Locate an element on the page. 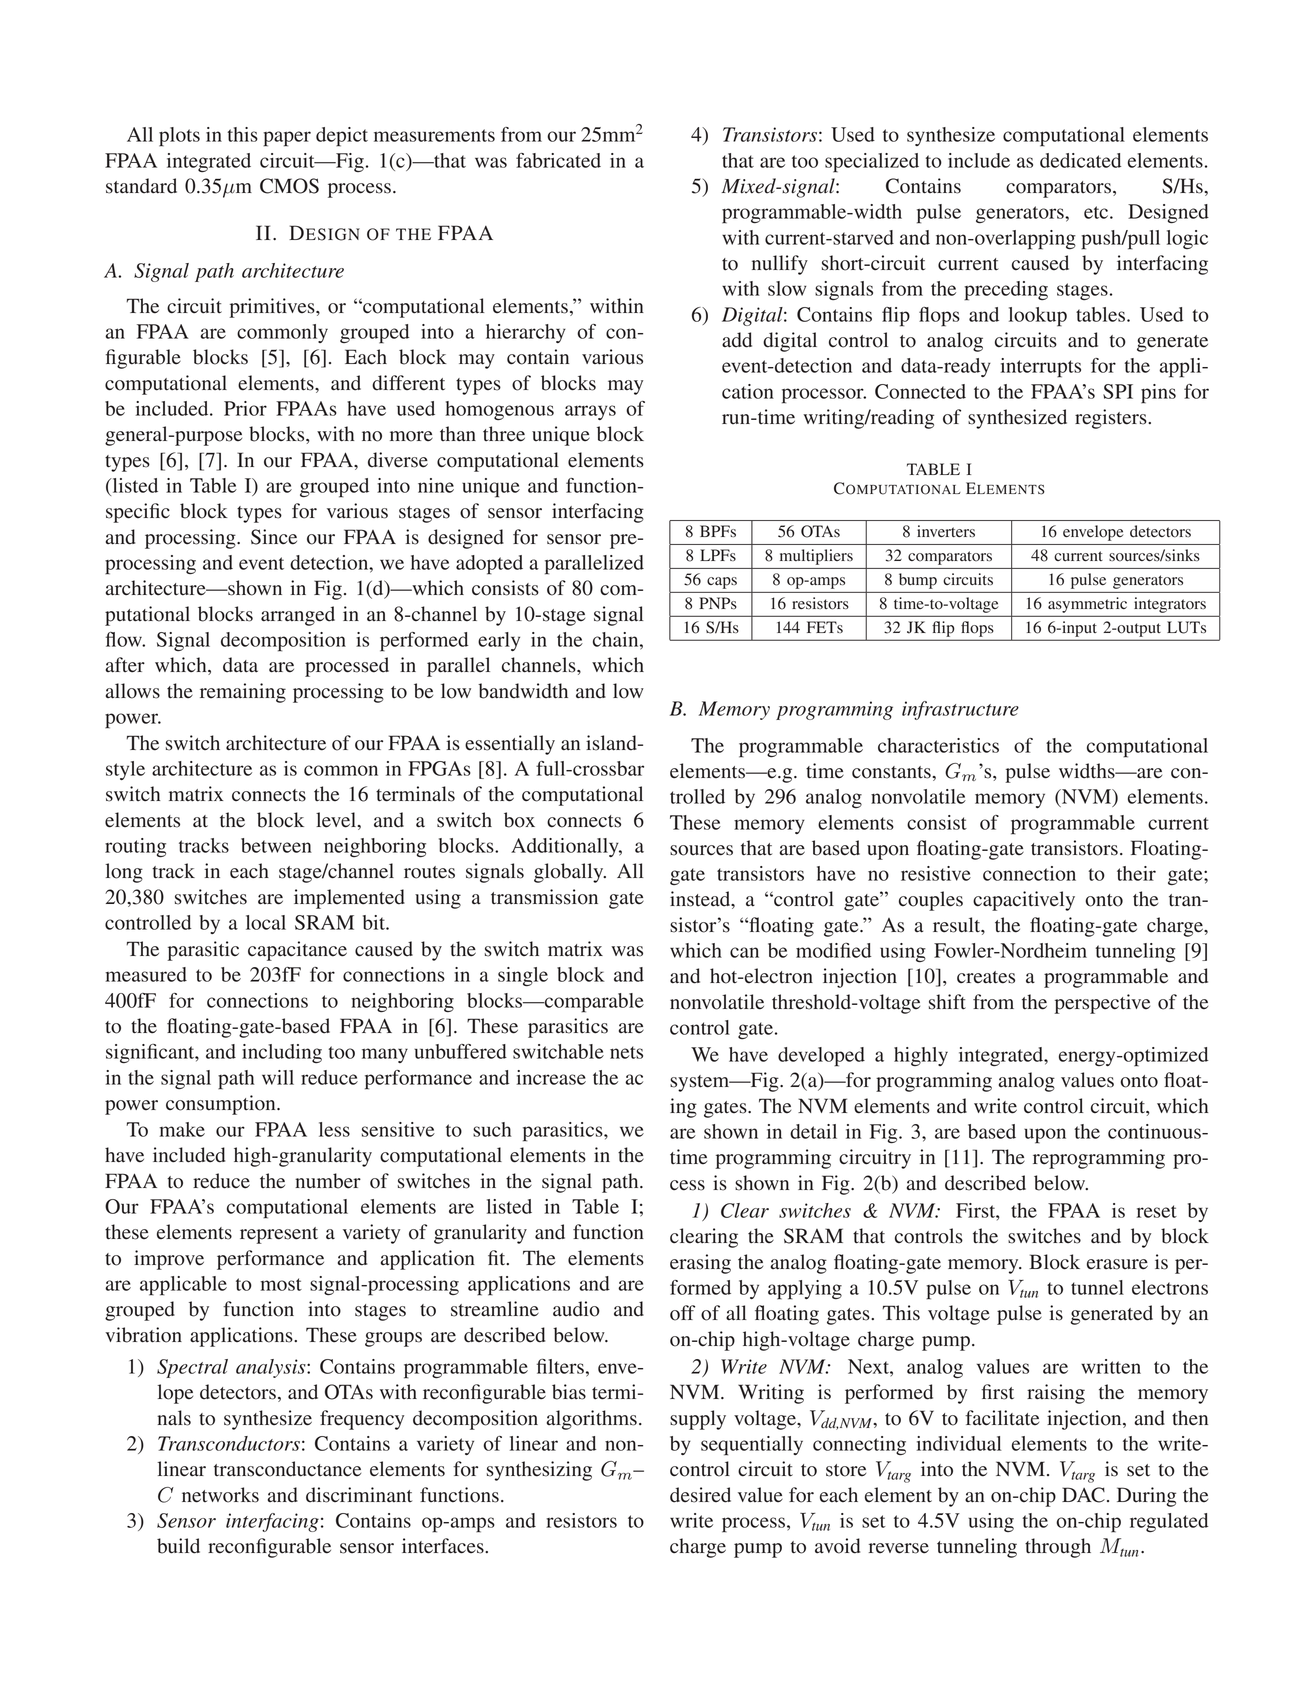 The width and height of the page is (1314, 1700). dedicated is located at coordinates (1080, 160).
